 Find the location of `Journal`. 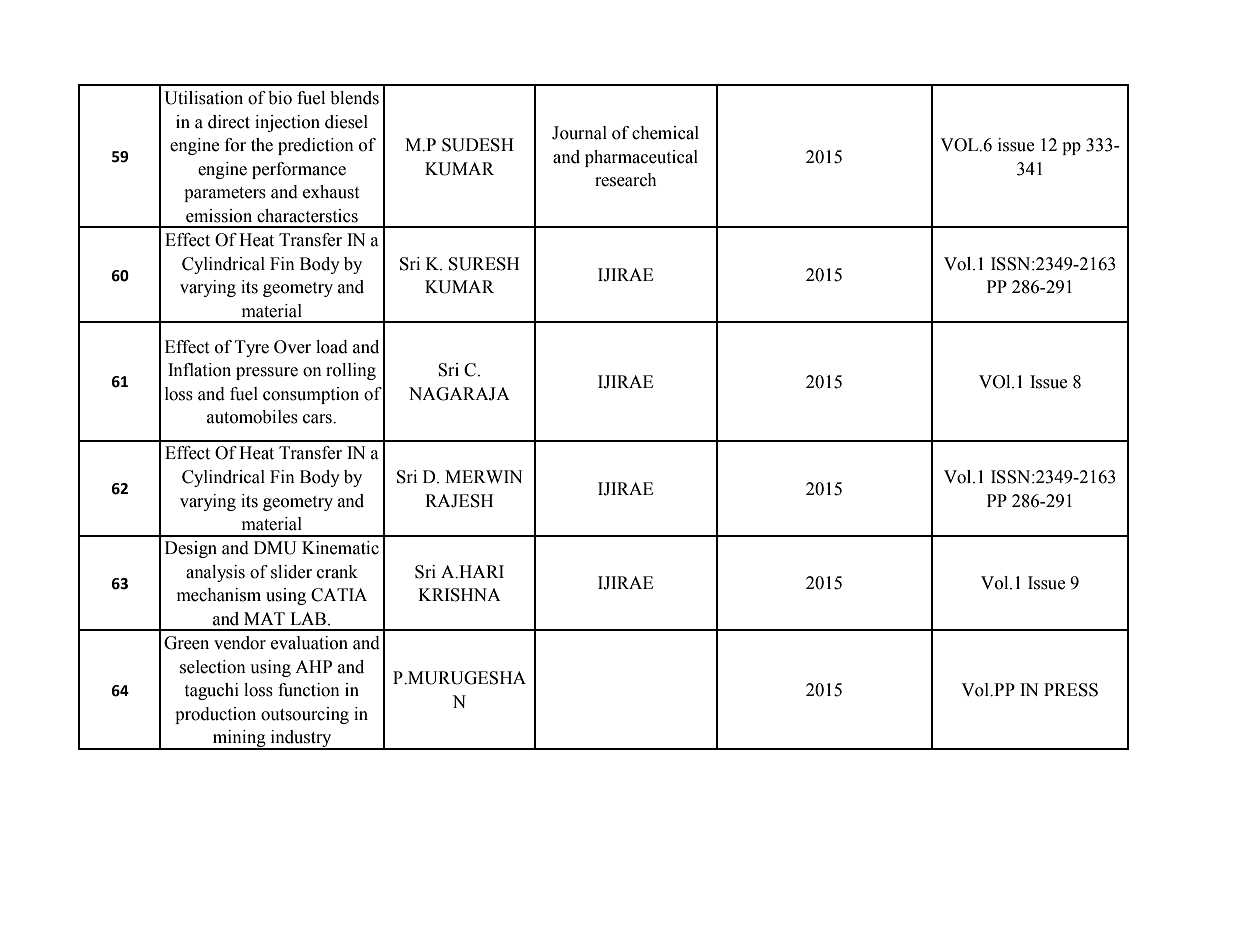

Journal is located at coordinates (579, 133).
